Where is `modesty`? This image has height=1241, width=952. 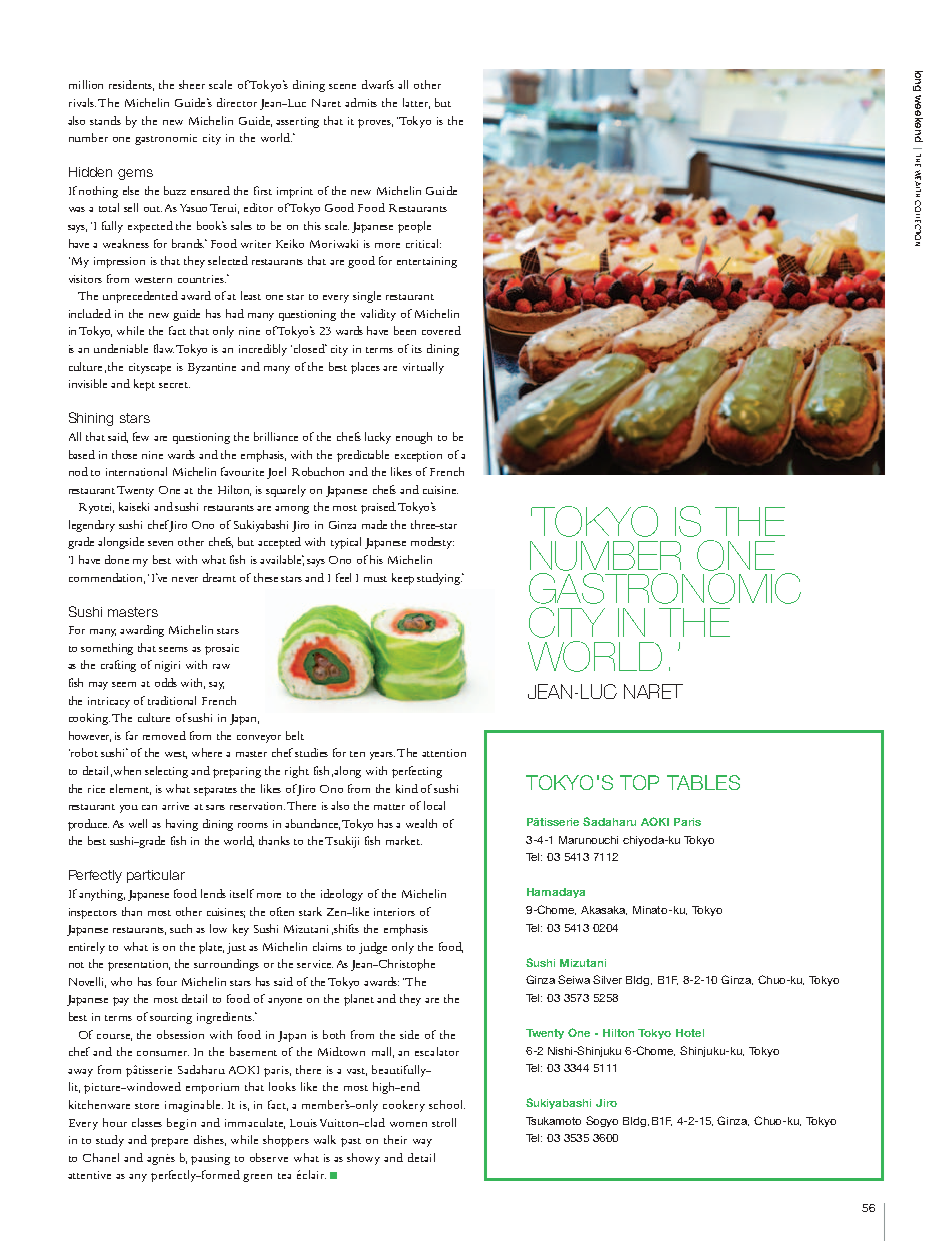 modesty is located at coordinates (432, 543).
